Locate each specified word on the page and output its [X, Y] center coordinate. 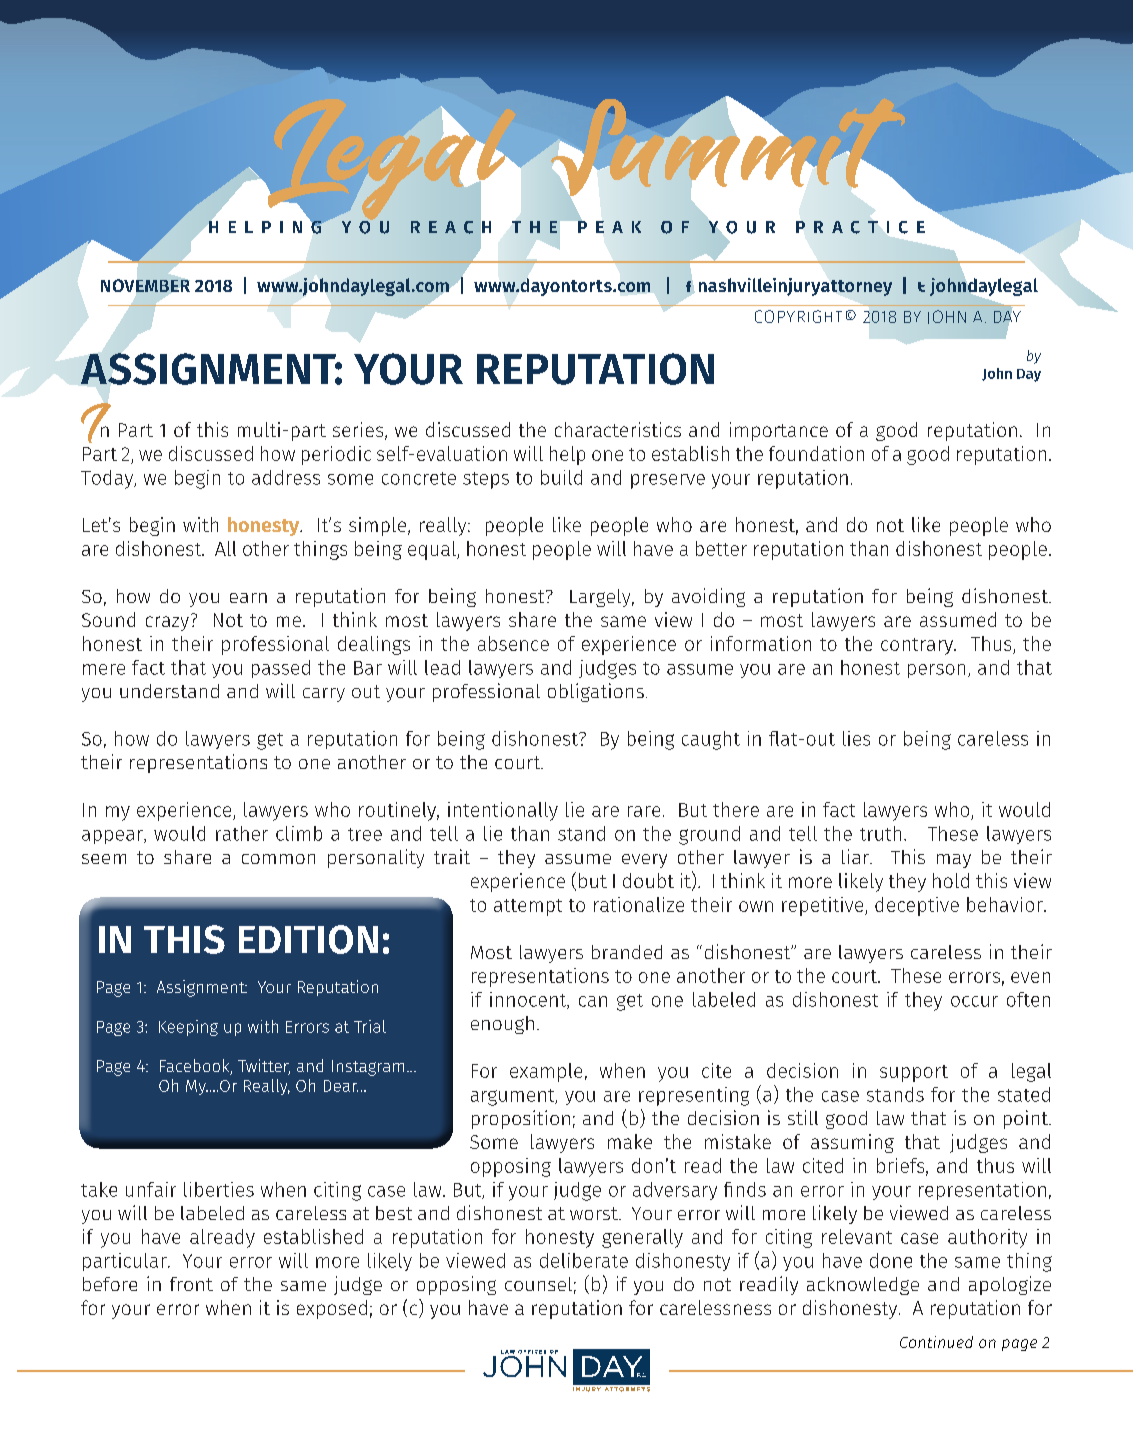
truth [880, 833]
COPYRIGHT [798, 316]
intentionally [503, 811]
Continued [936, 1342]
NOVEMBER [145, 284]
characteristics [618, 429]
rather [242, 833]
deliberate [584, 1260]
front [191, 1284]
